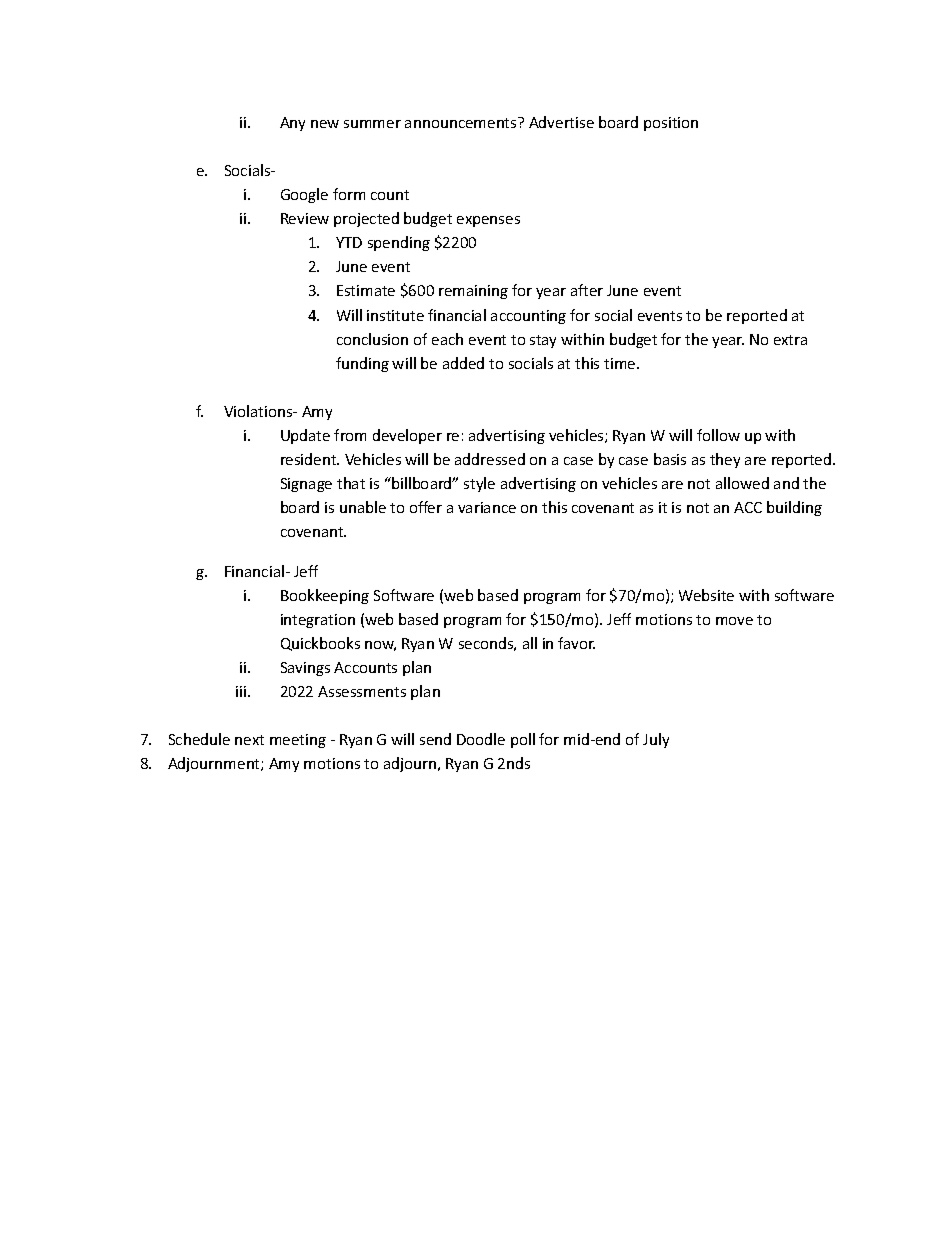 This screenshot has width=952, height=1233. Describe the element at coordinates (362, 364) in the screenshot. I see `funding` at that location.
